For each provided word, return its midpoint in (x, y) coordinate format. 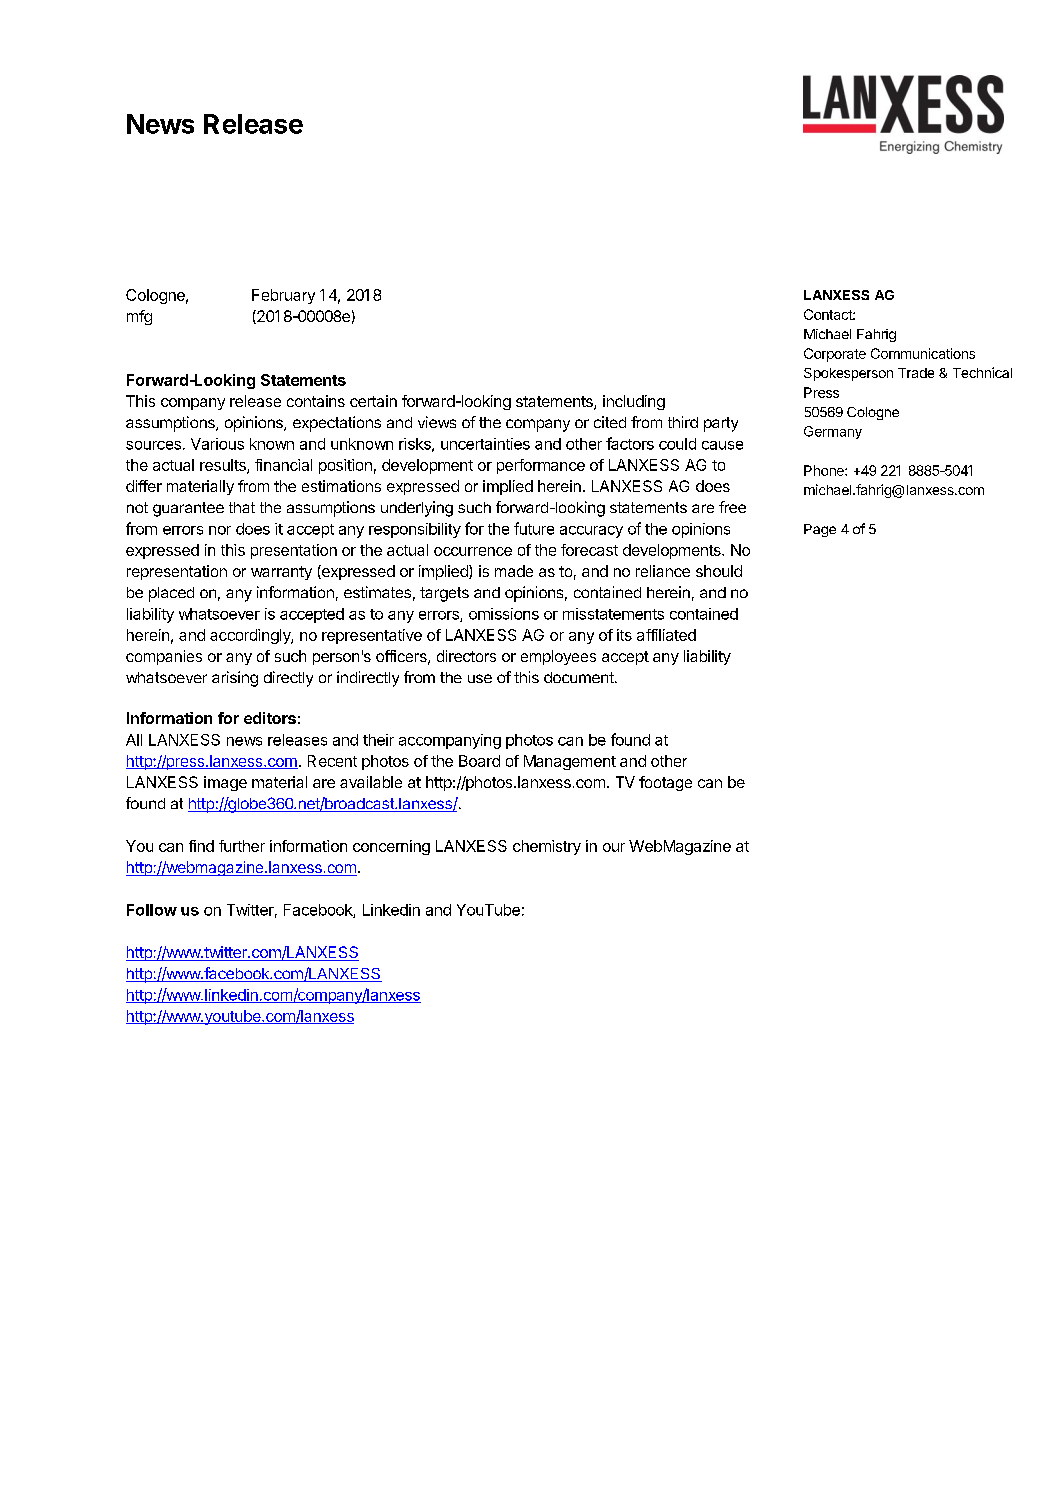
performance (541, 466)
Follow (152, 910)
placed (171, 594)
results (224, 466)
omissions (504, 614)
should (719, 571)
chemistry (547, 847)
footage (665, 783)
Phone (825, 470)
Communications (923, 353)
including (634, 402)
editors (270, 718)
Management (570, 762)
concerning (391, 847)
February (283, 296)
